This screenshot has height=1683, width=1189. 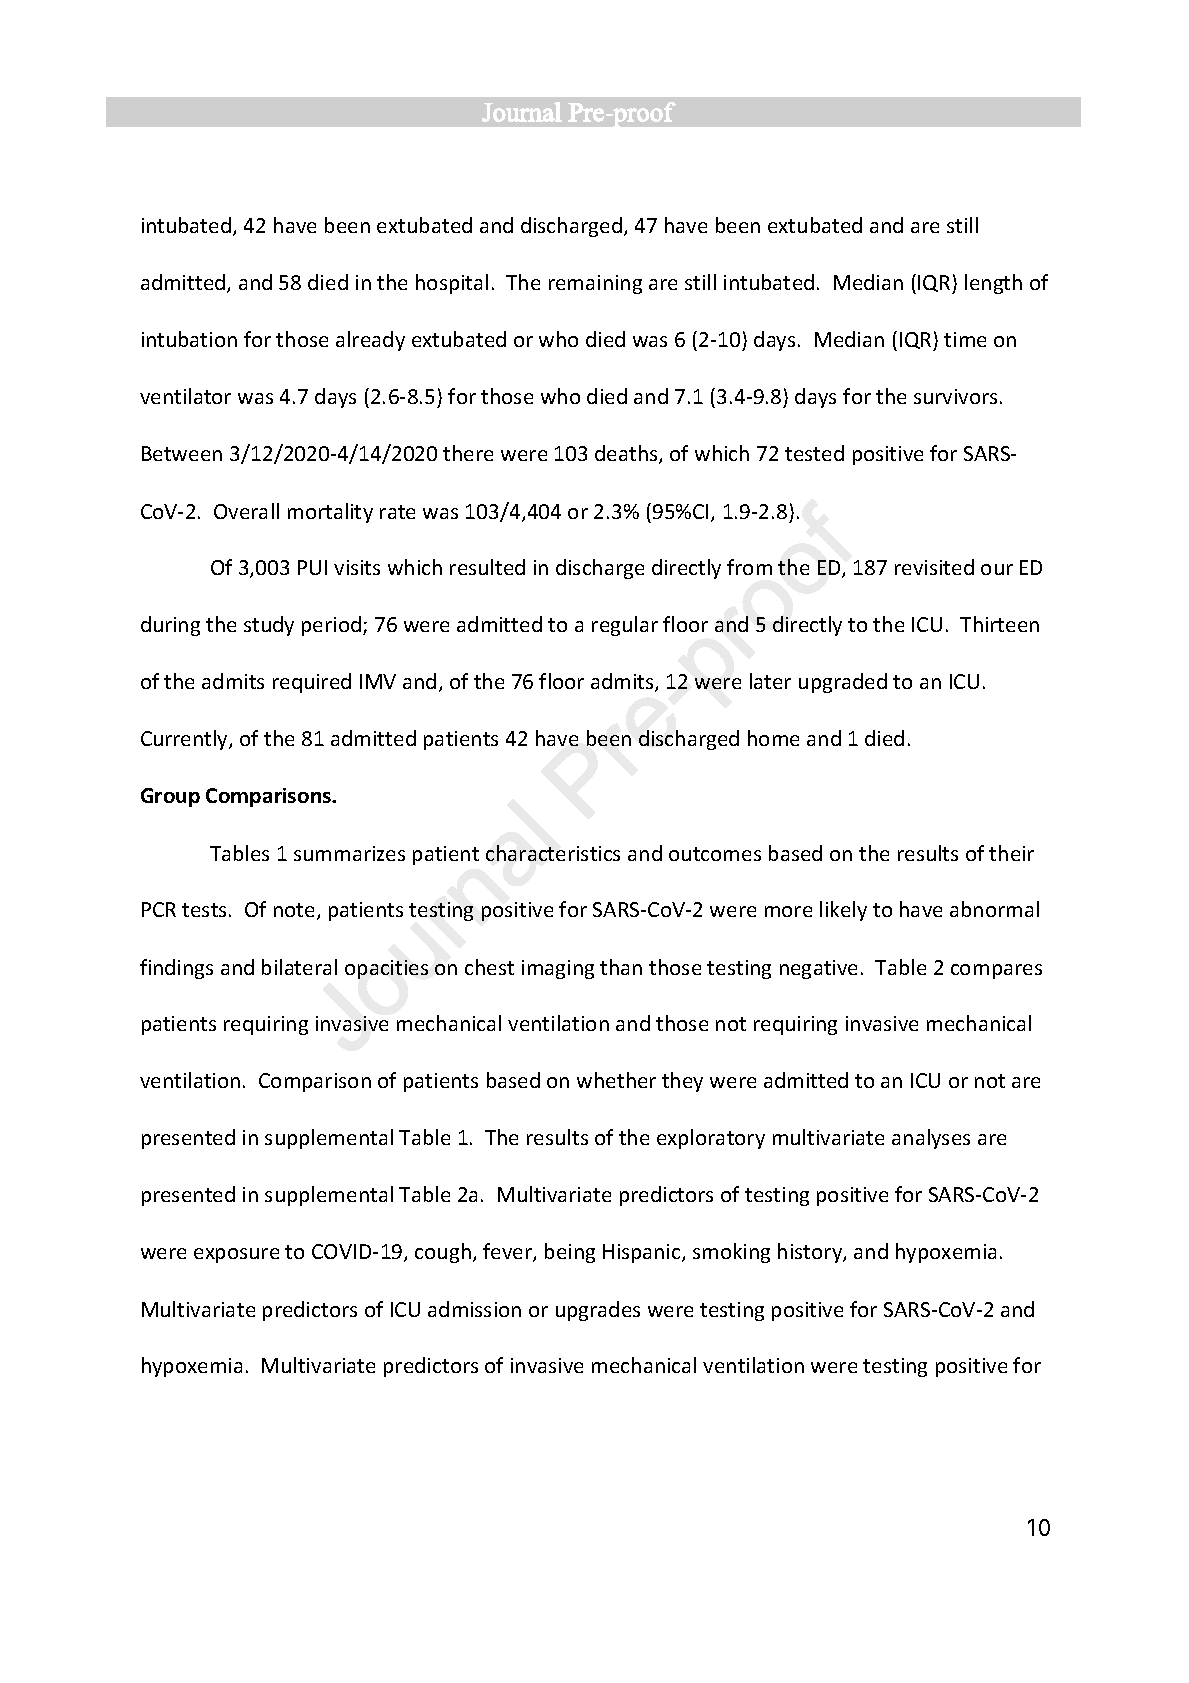 I want to click on visits, so click(x=357, y=567).
